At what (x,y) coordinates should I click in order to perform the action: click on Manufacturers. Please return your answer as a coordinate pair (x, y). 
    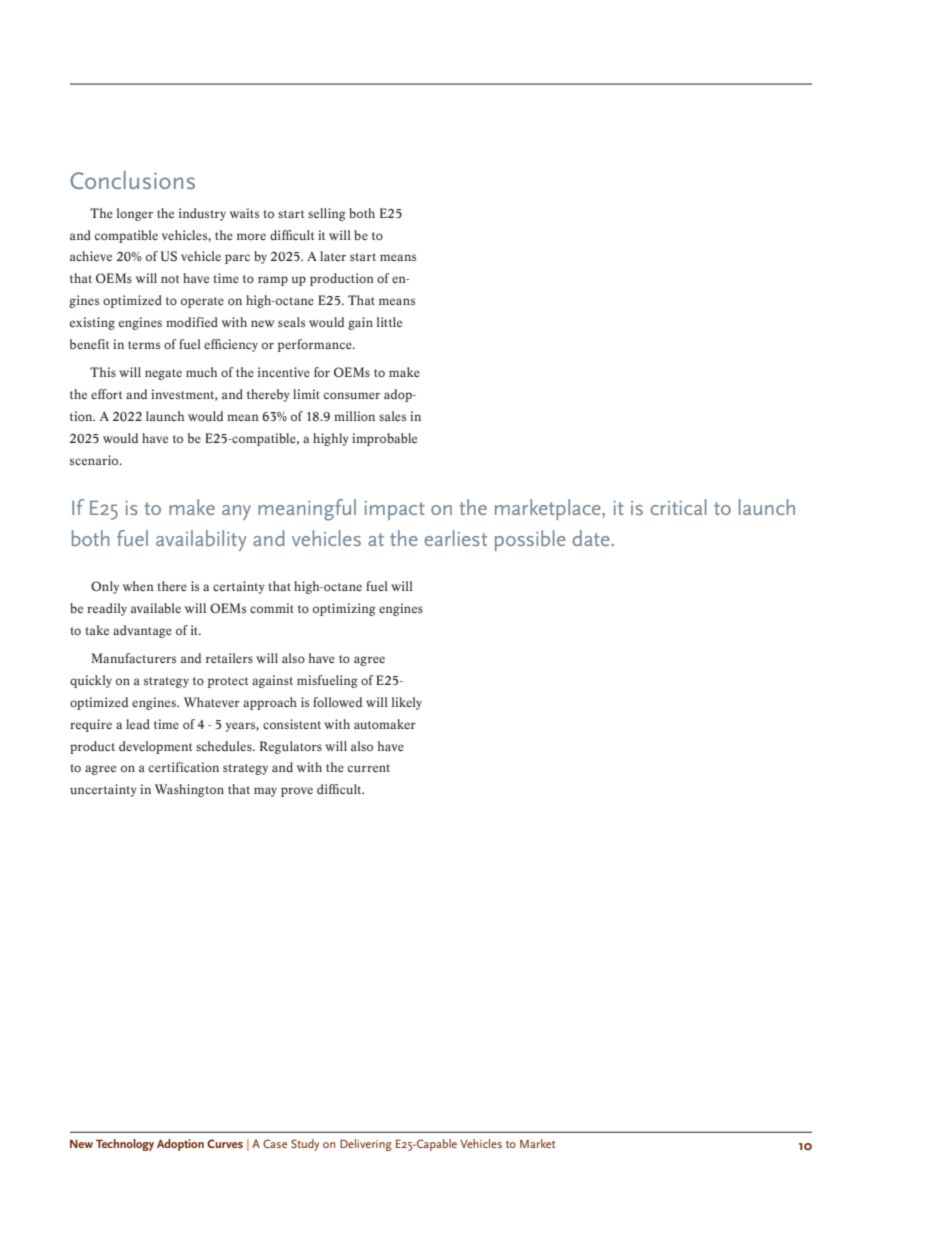
    Looking at the image, I should click on (133, 658).
